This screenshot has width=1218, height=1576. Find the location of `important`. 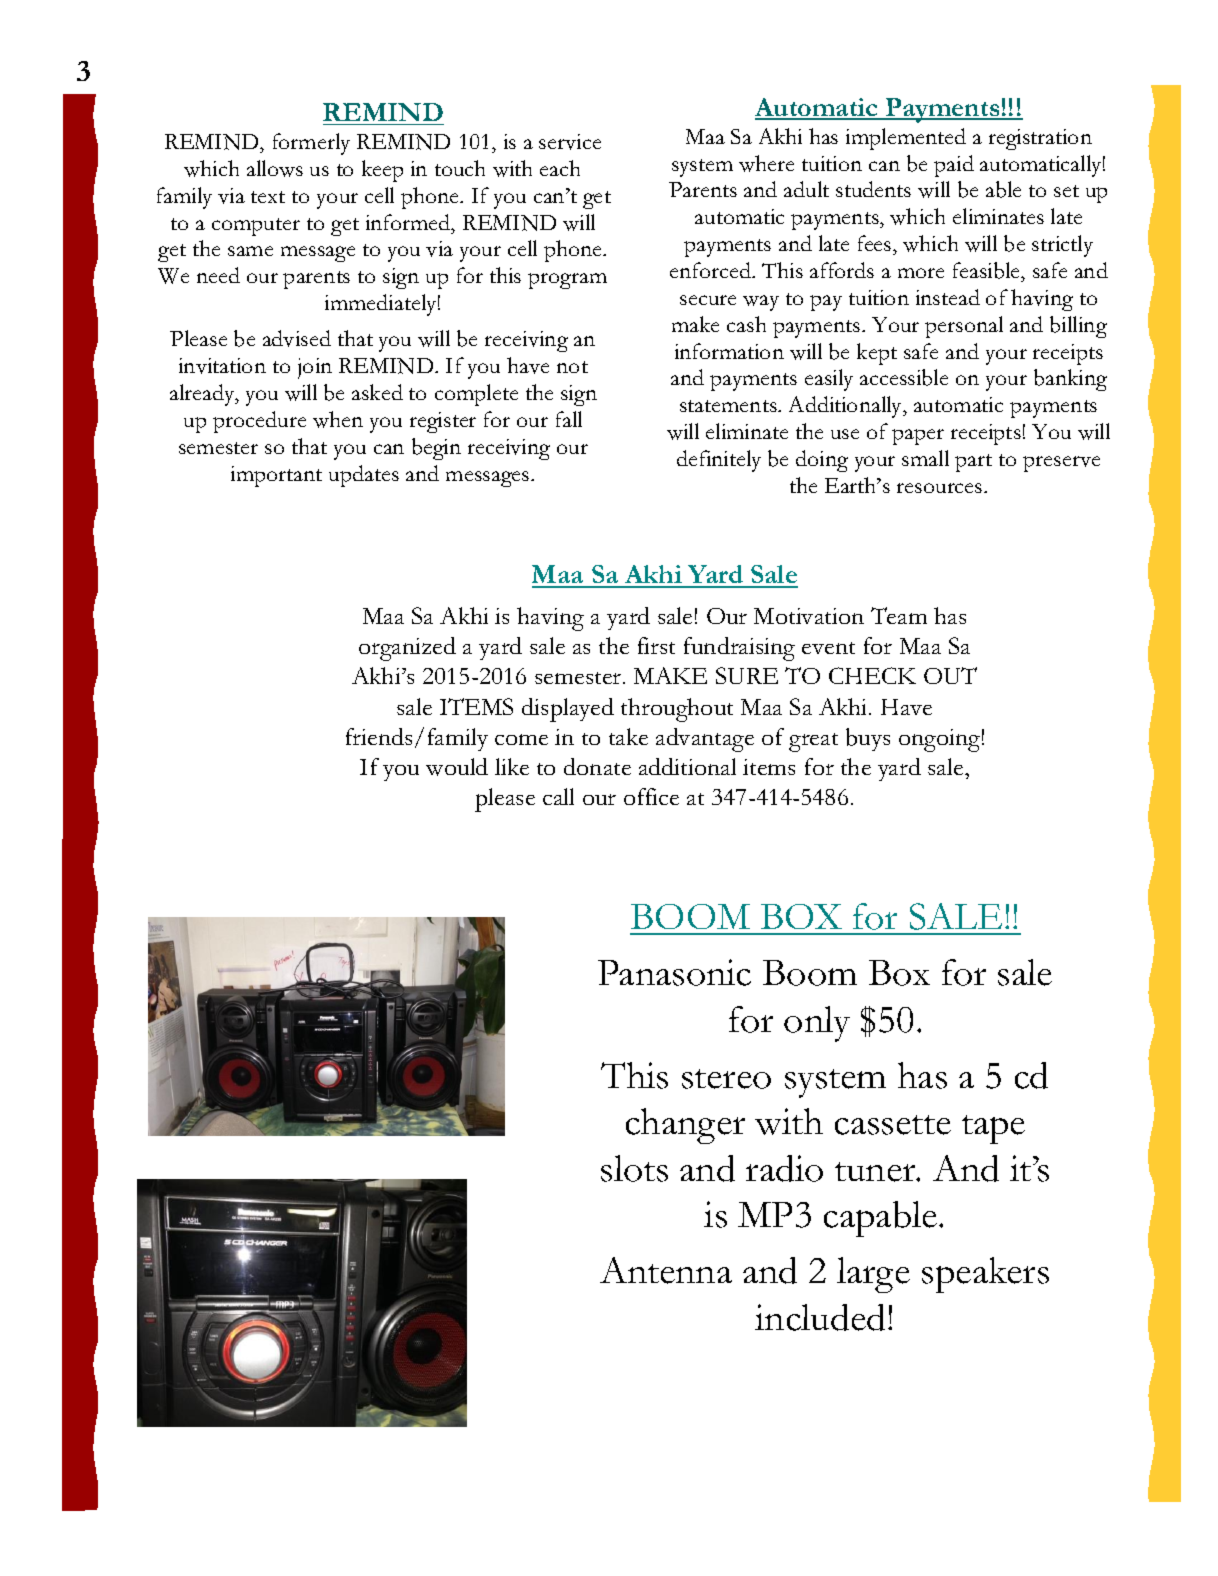

important is located at coordinates (276, 476).
